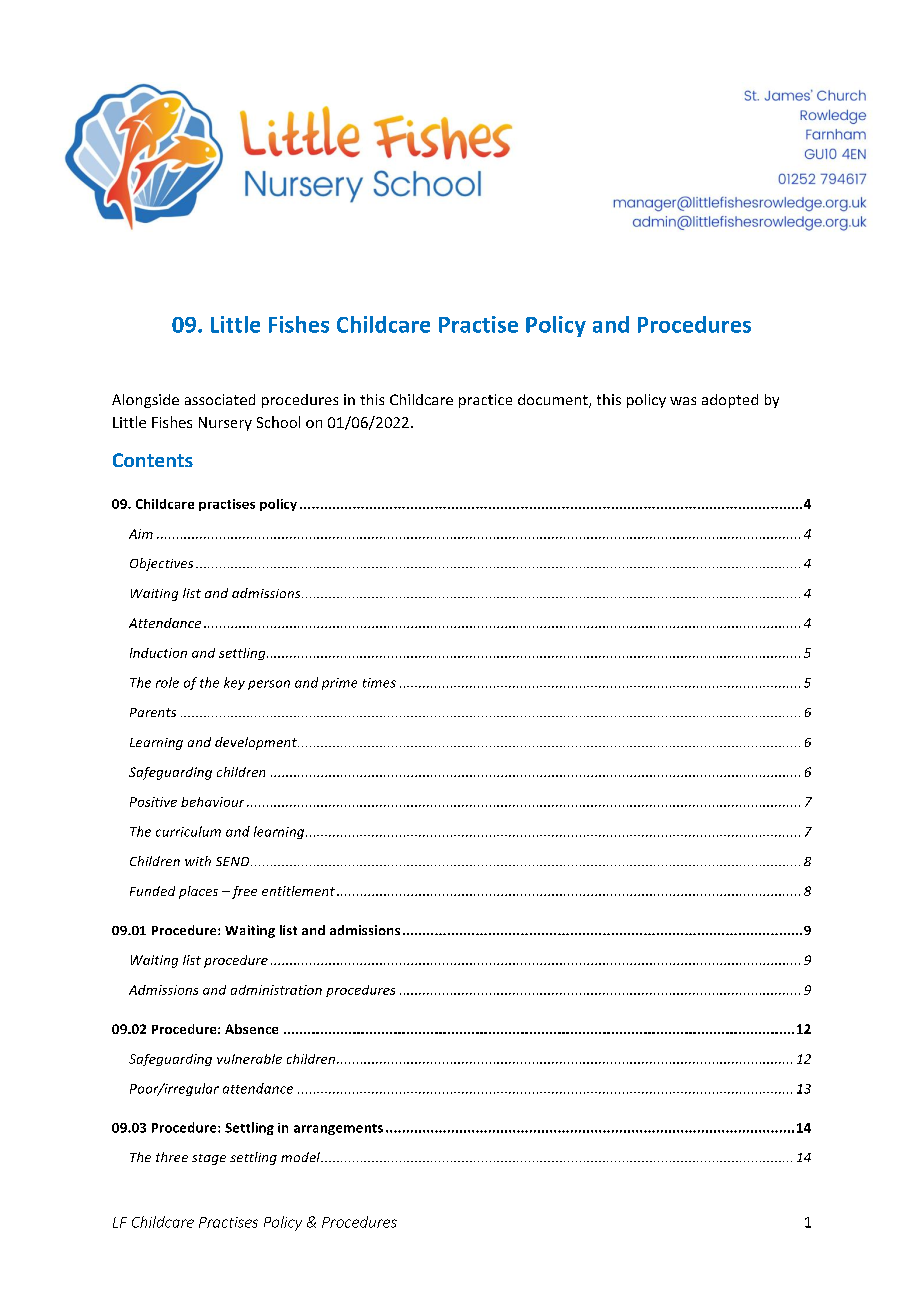 The width and height of the page is (924, 1308). What do you see at coordinates (269, 685) in the page?
I see `person` at bounding box center [269, 685].
